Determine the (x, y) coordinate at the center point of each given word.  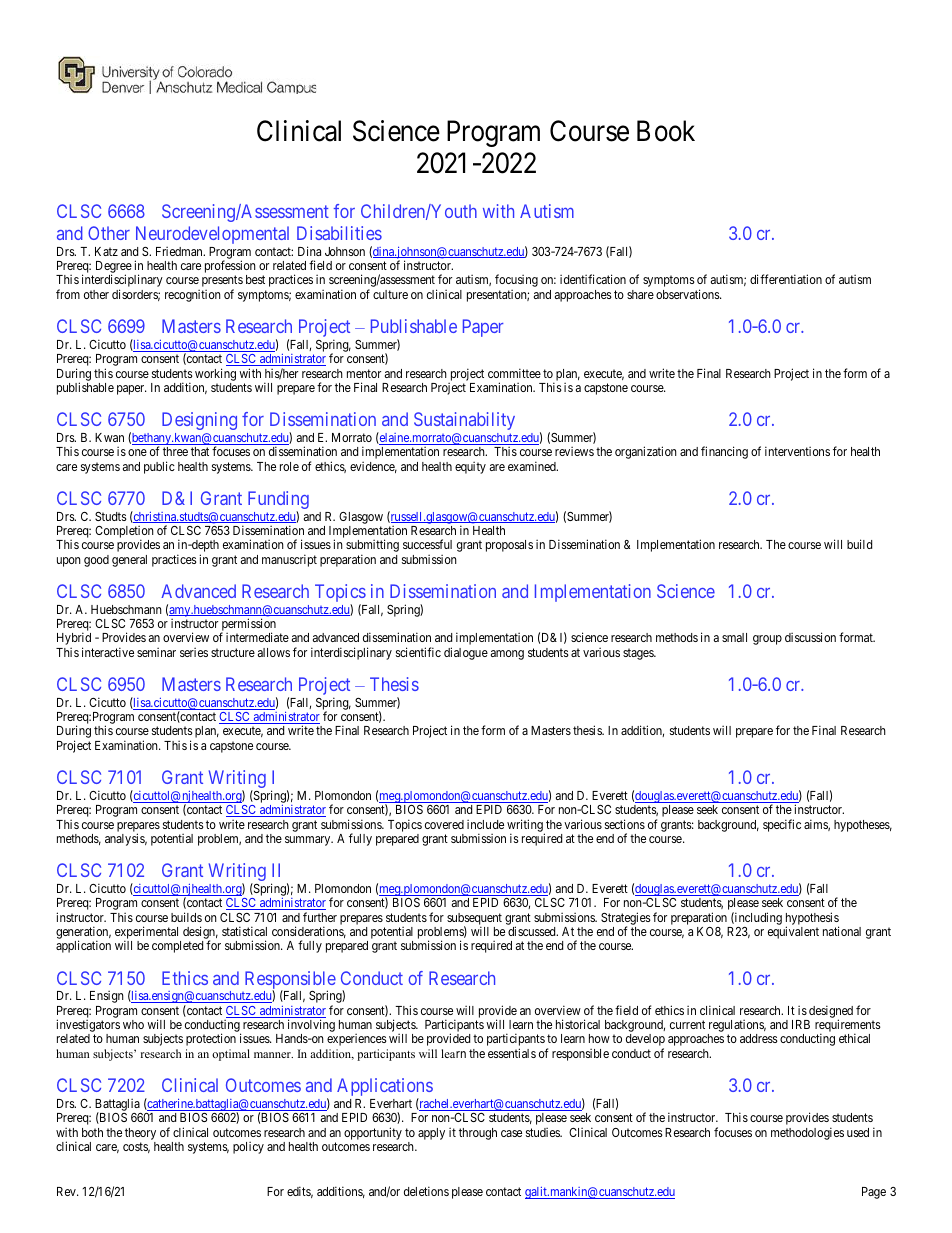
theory (140, 1134)
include (485, 824)
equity (470, 468)
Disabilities (339, 233)
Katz (106, 251)
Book (666, 131)
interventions (797, 451)
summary (309, 841)
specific (782, 825)
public (159, 467)
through (478, 1134)
